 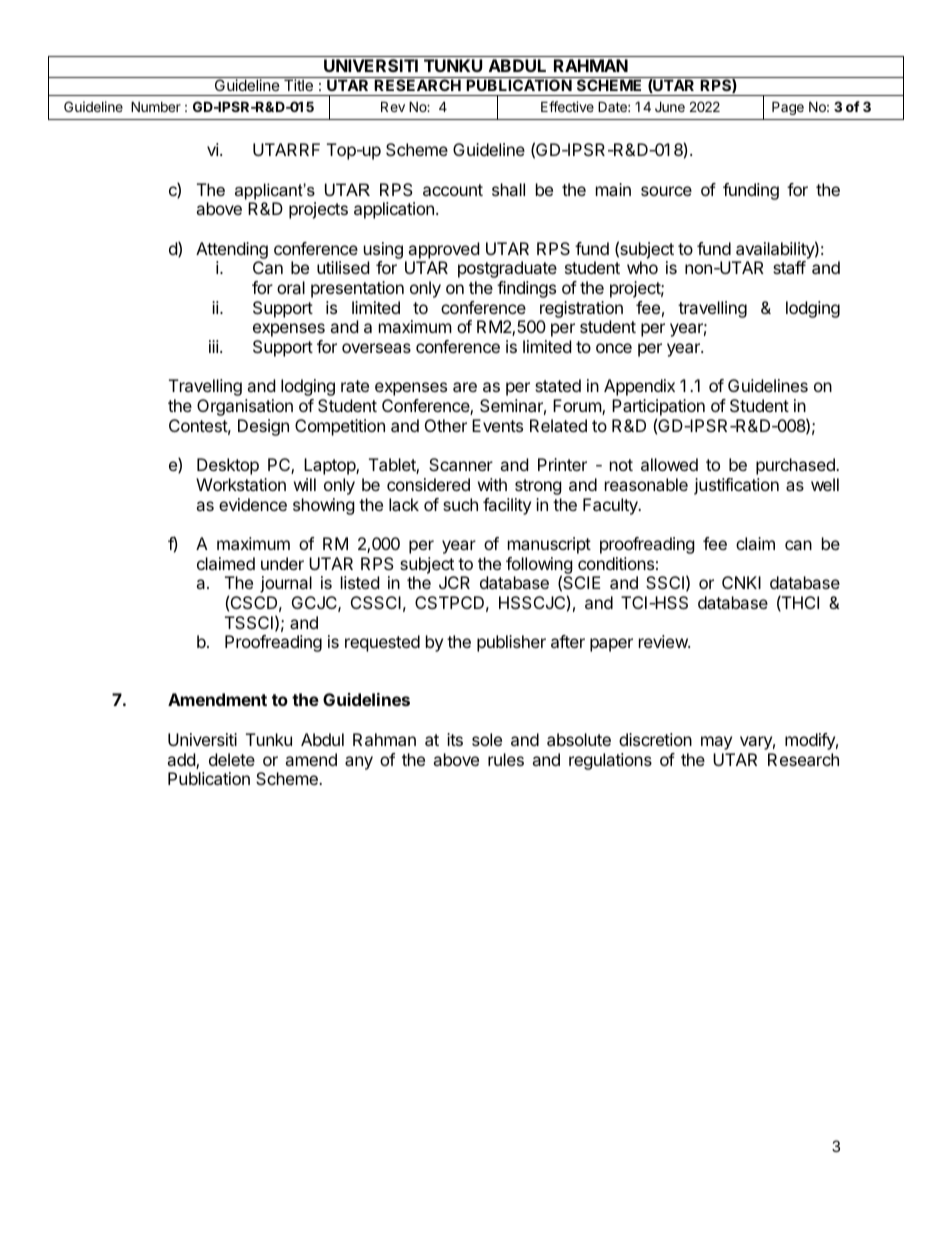 I want to click on sole, so click(x=487, y=739).
